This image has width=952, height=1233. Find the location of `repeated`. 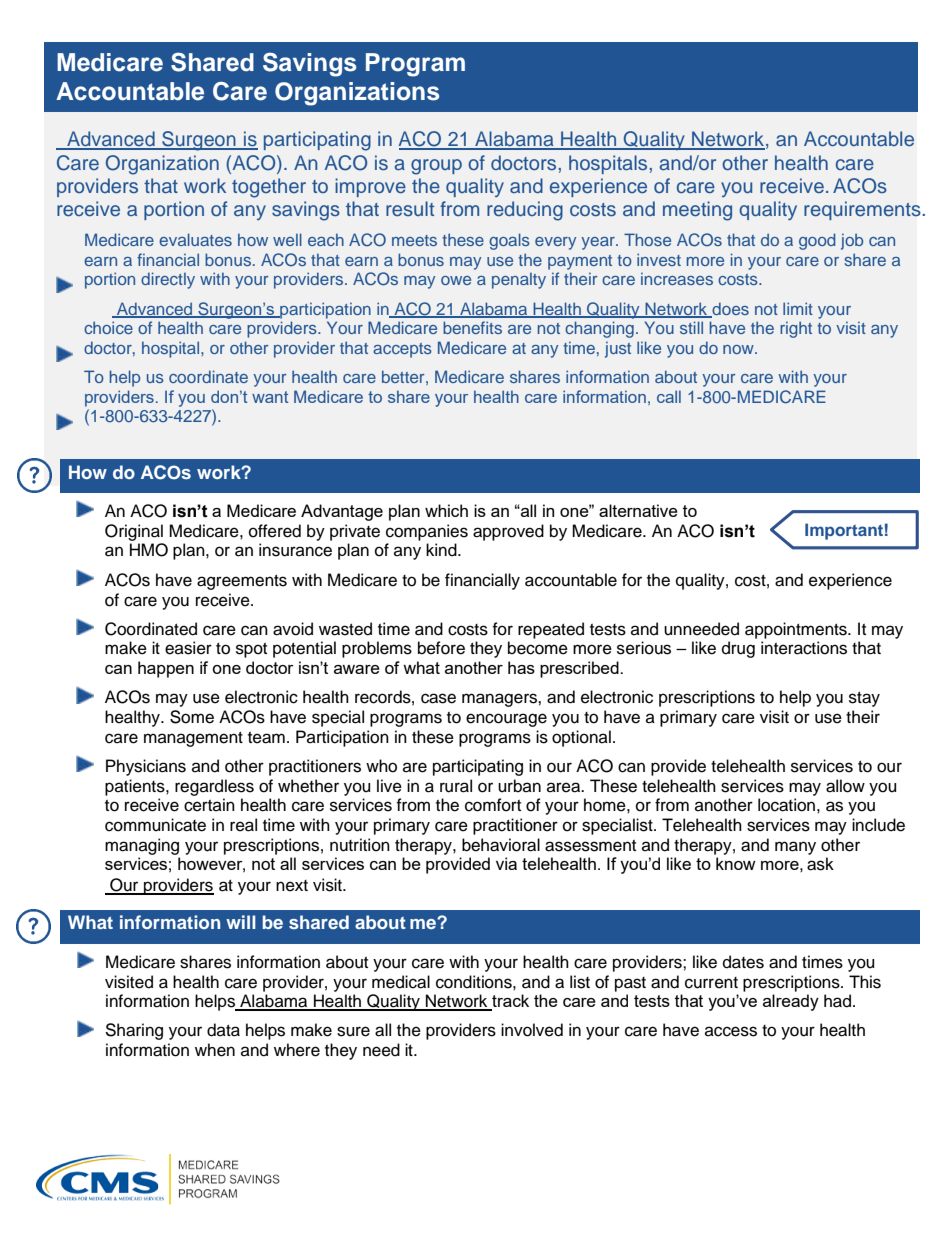

repeated is located at coordinates (551, 630).
